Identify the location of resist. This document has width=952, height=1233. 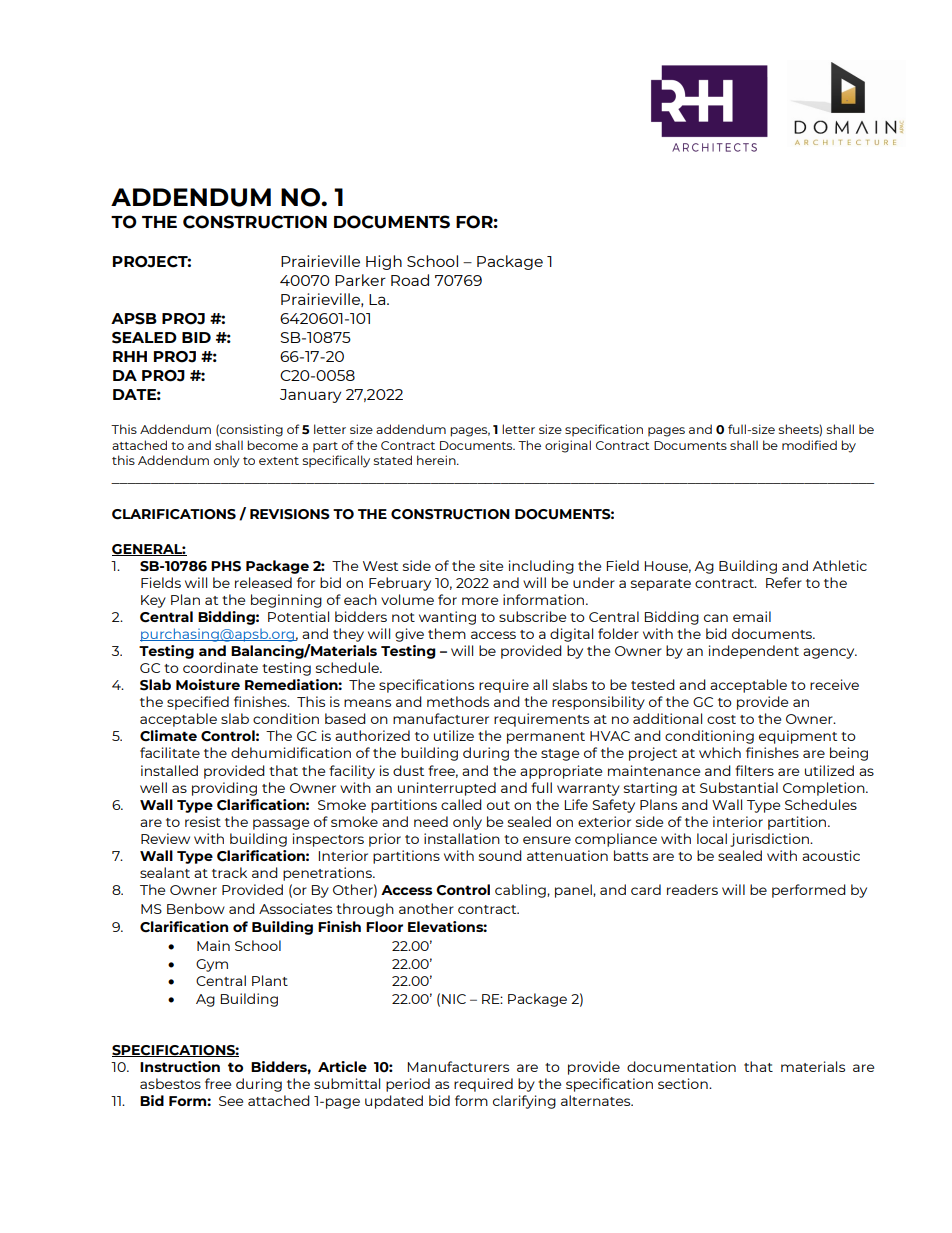
(203, 821).
